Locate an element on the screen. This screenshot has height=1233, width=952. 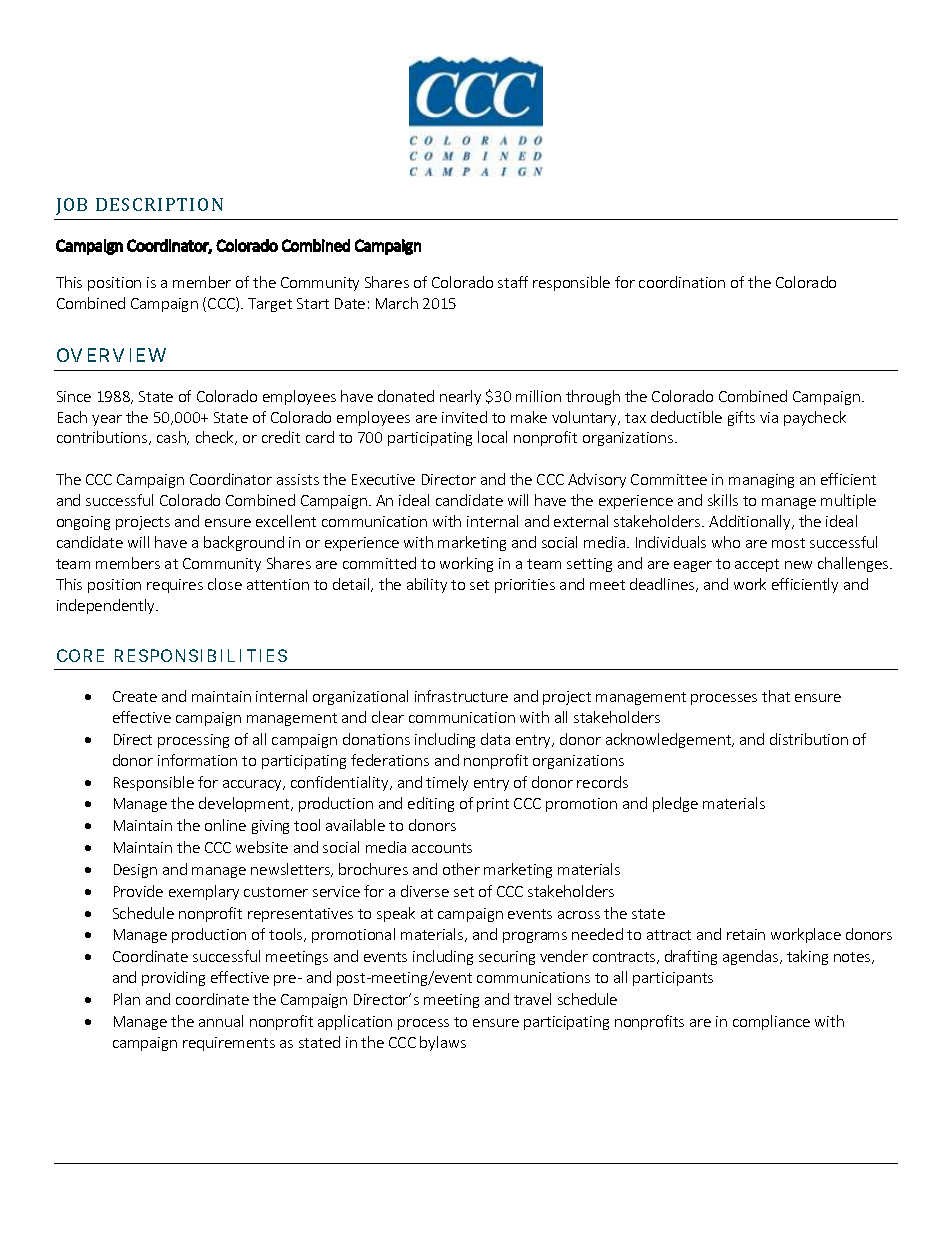
requires is located at coordinates (175, 586).
